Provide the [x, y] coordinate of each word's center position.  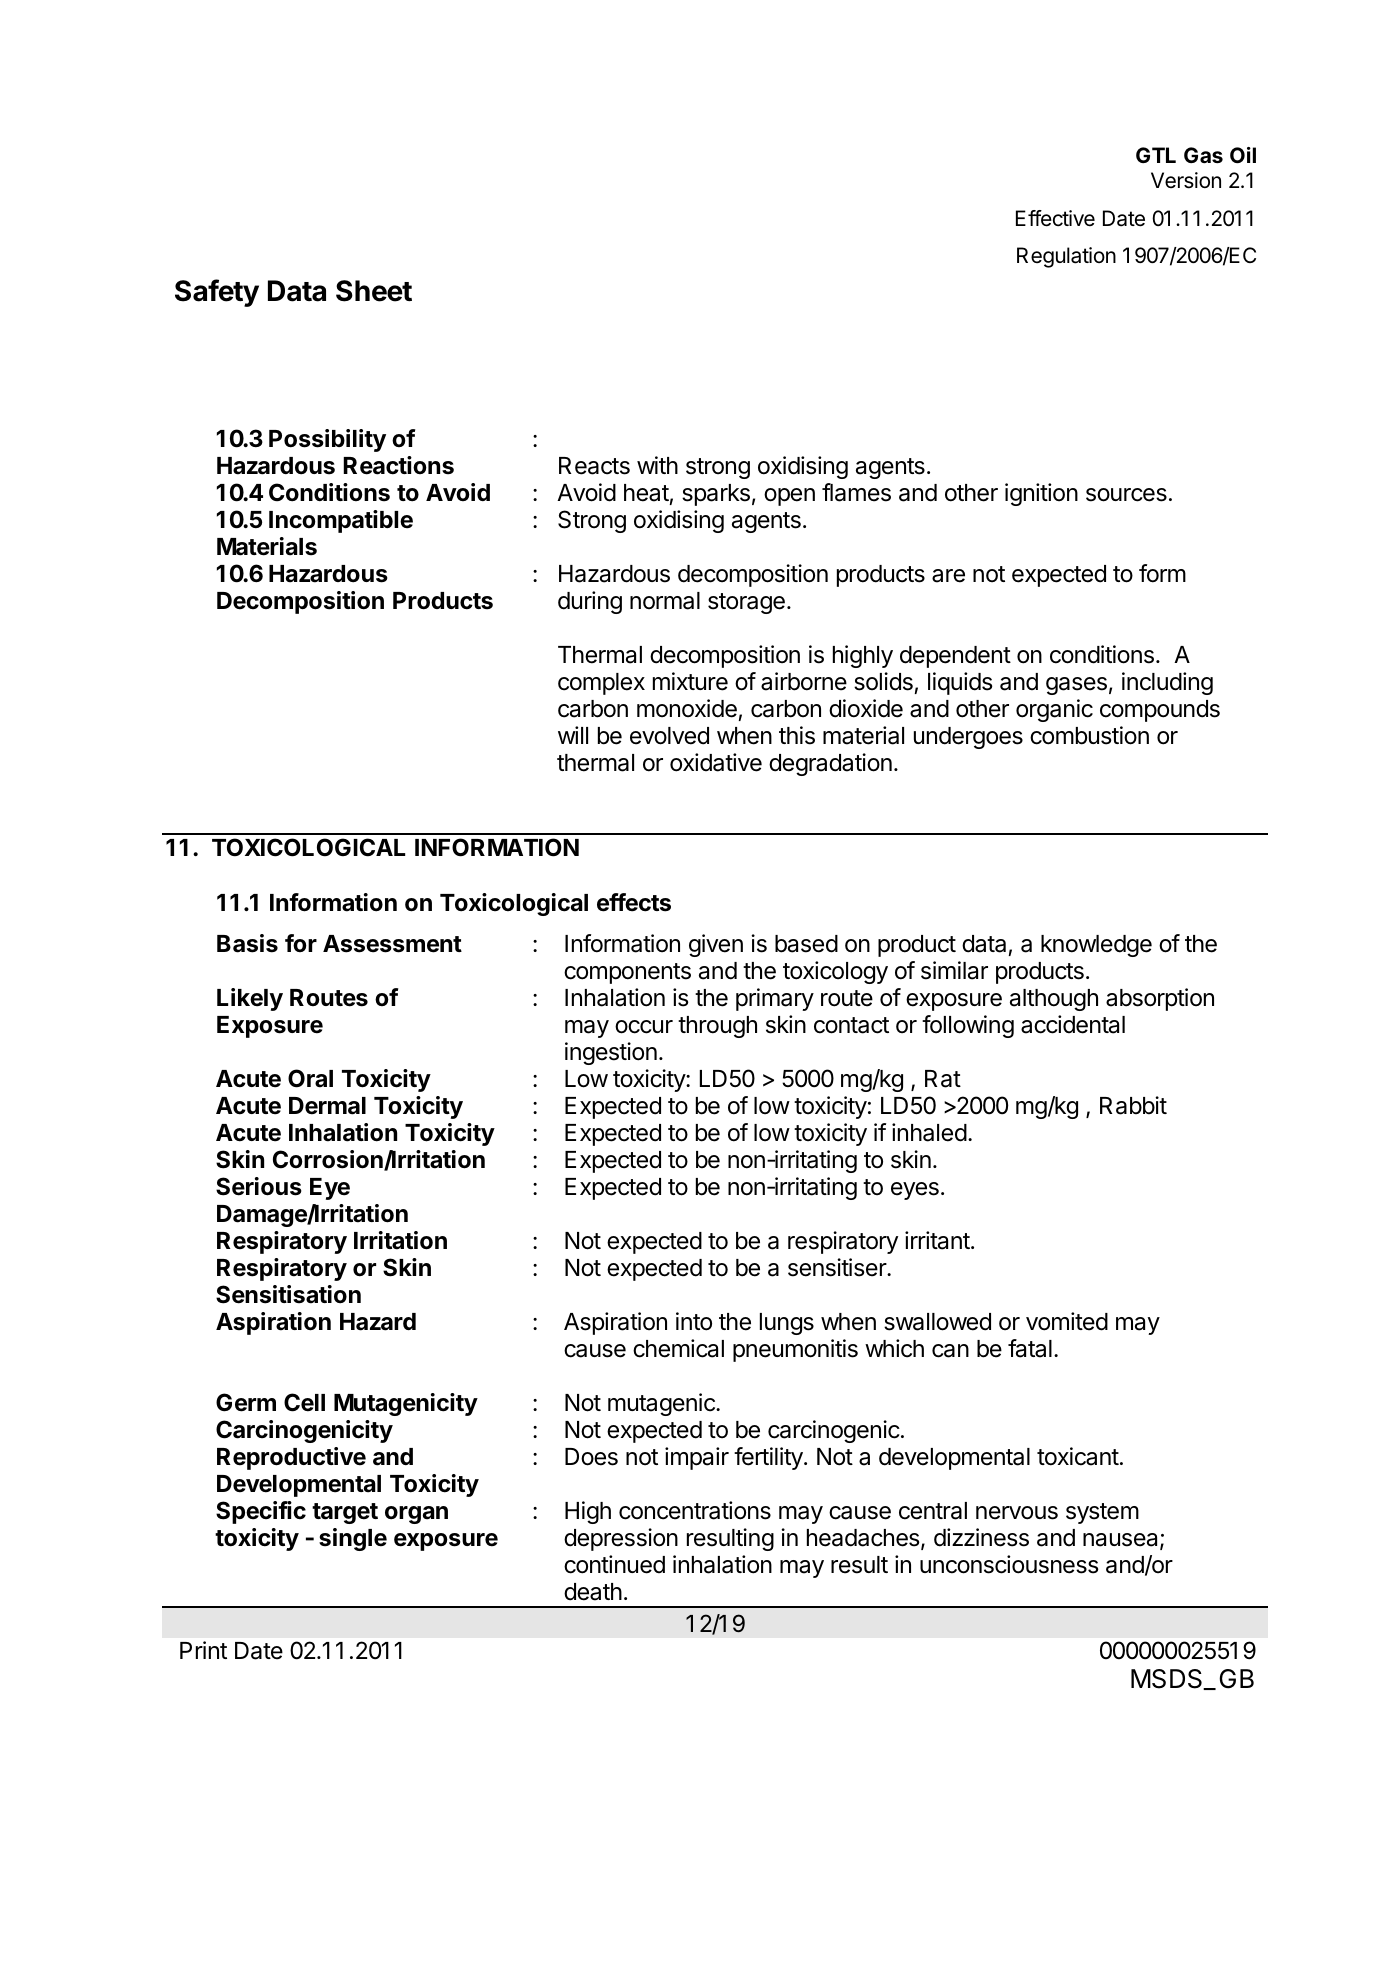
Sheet [374, 291]
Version [1186, 180]
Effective [1055, 218]
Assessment [392, 944]
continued [614, 1564]
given [716, 945]
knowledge [1096, 946]
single [353, 1539]
